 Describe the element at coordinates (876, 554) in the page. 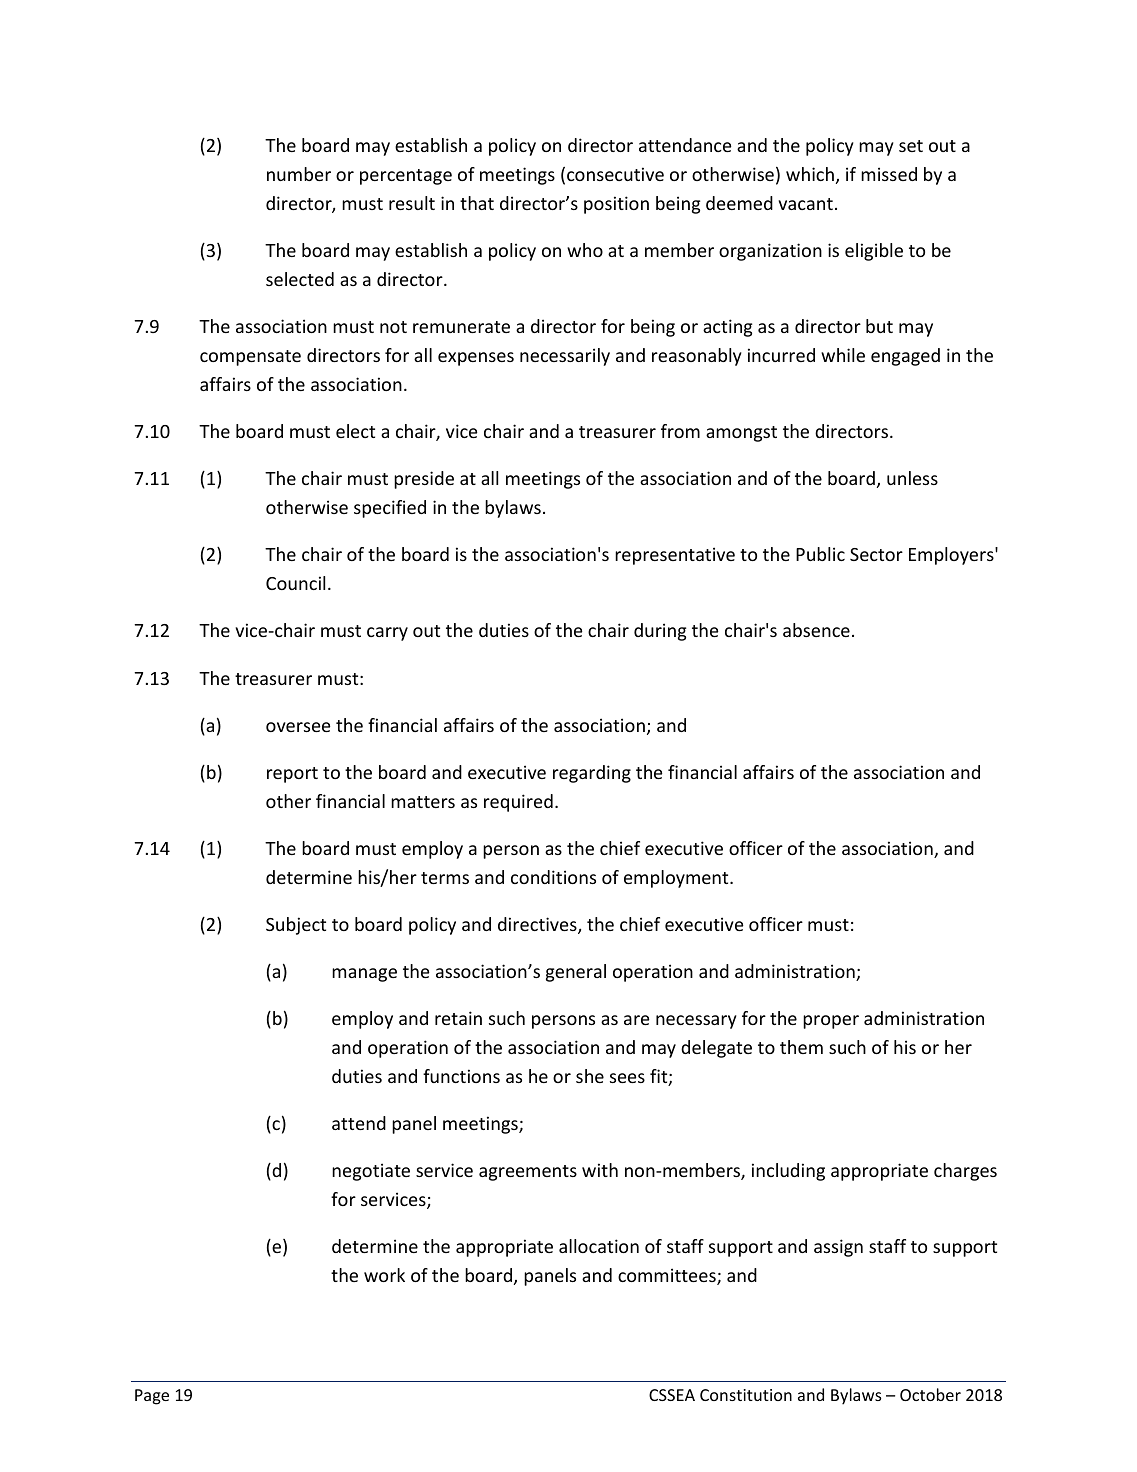

I see `Sector` at that location.
